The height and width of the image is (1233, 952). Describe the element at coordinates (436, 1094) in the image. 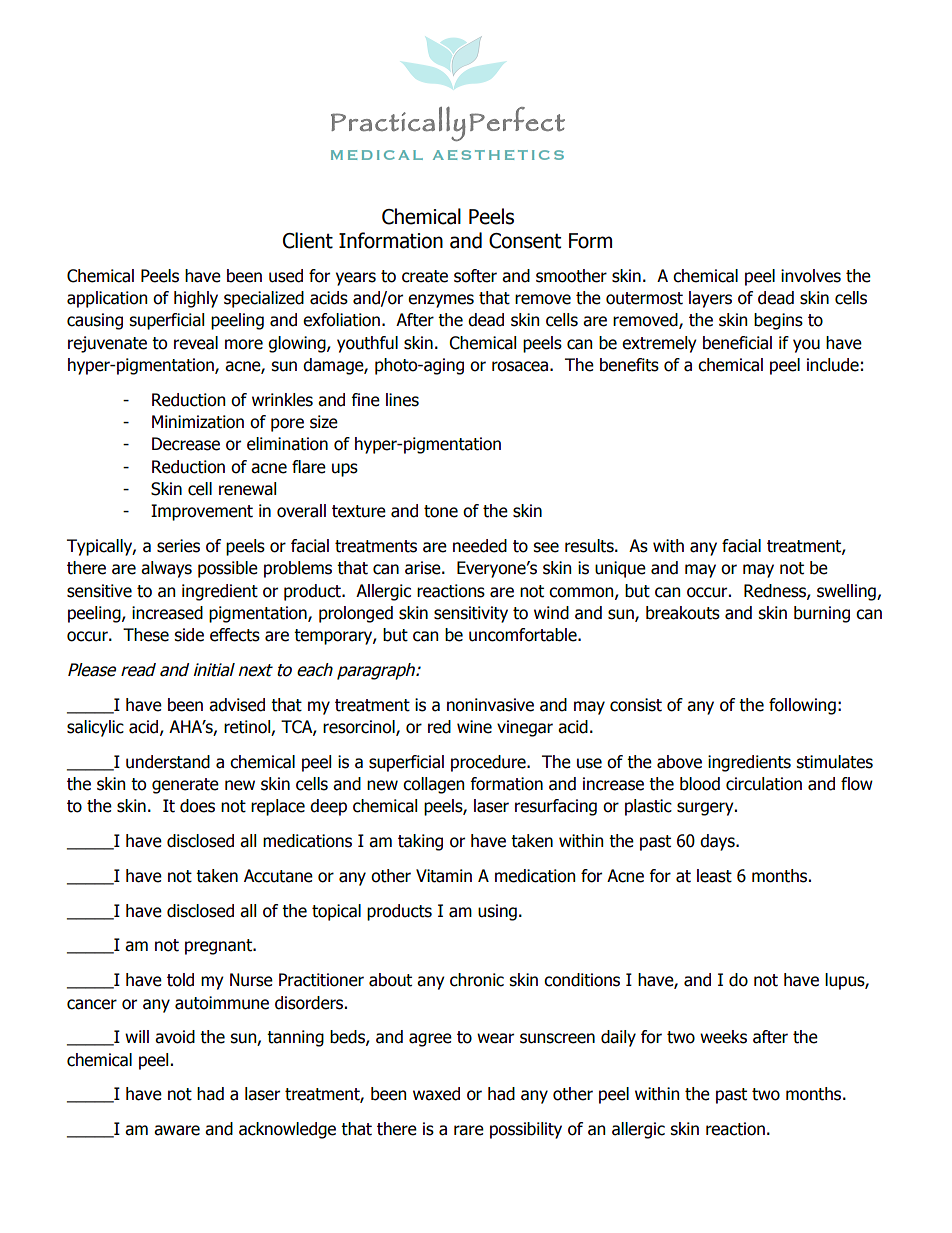

I see `waxed` at that location.
